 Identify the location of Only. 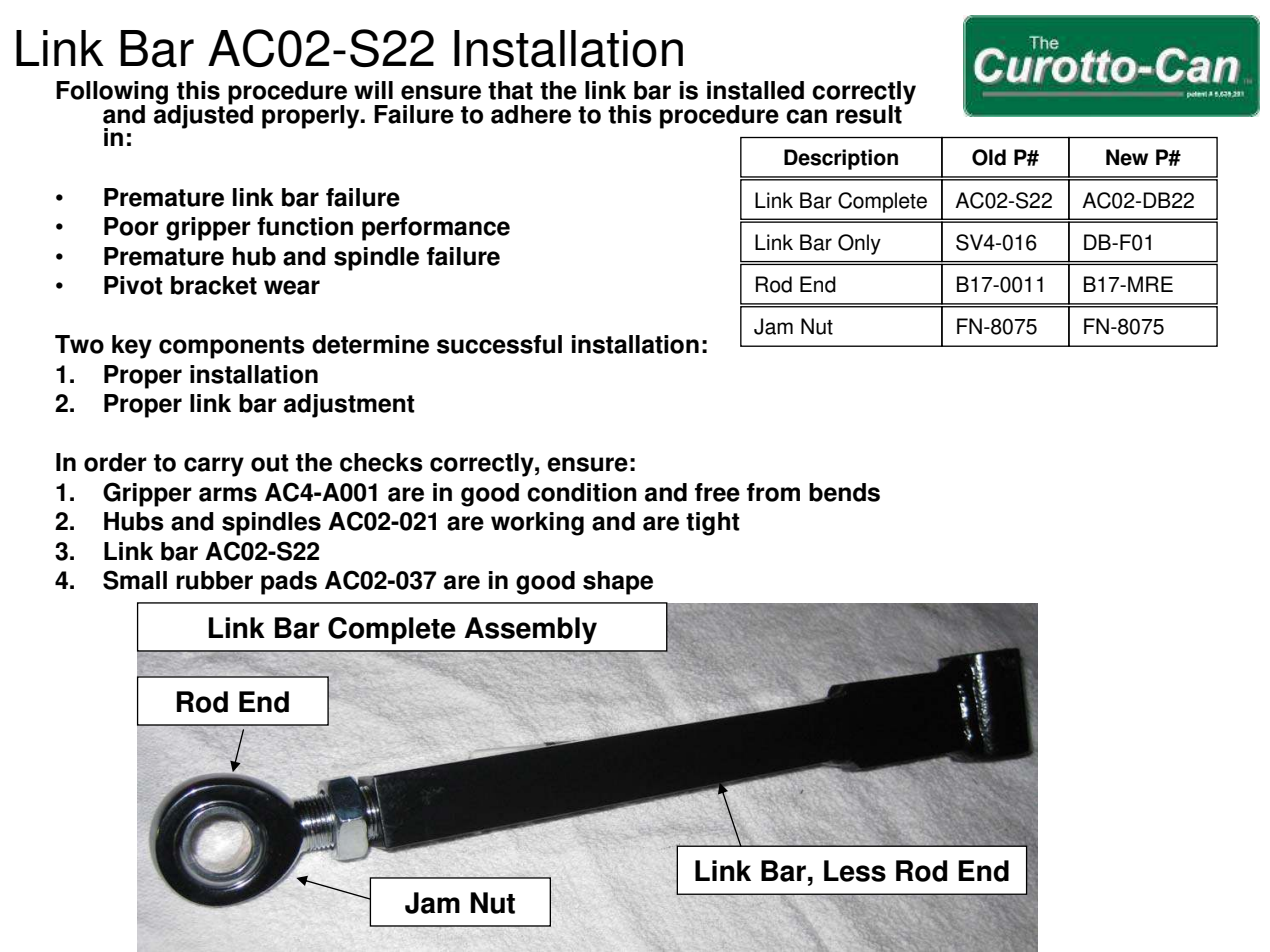
(859, 244).
